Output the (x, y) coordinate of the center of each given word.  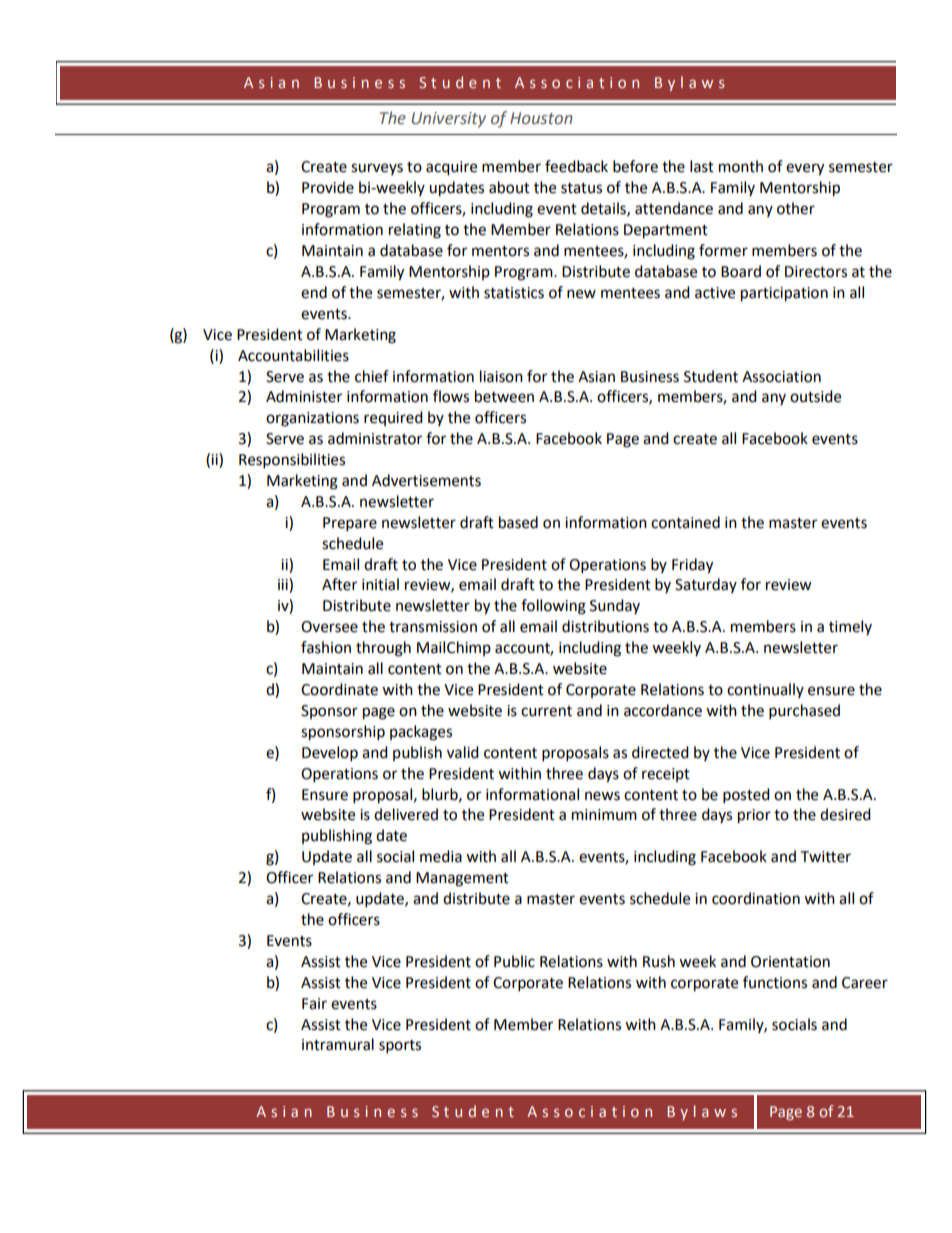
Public (514, 961)
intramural (338, 1044)
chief (372, 376)
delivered (406, 814)
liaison (501, 376)
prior (754, 816)
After (339, 584)
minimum (604, 815)
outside (815, 396)
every (805, 169)
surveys (377, 169)
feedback (576, 166)
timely (850, 627)
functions (775, 982)
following (553, 607)
